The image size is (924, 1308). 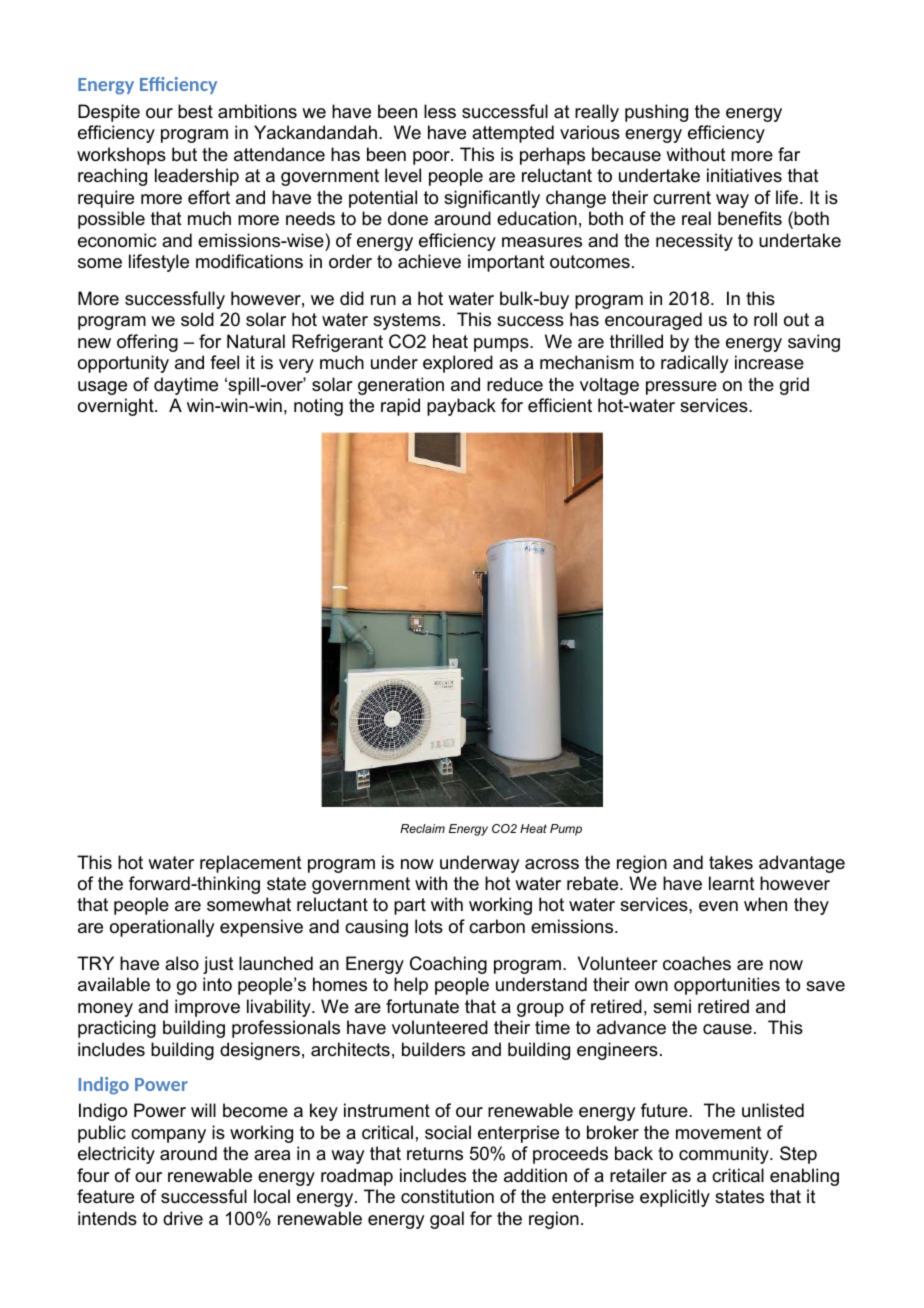 I want to click on initiatives, so click(x=744, y=175).
